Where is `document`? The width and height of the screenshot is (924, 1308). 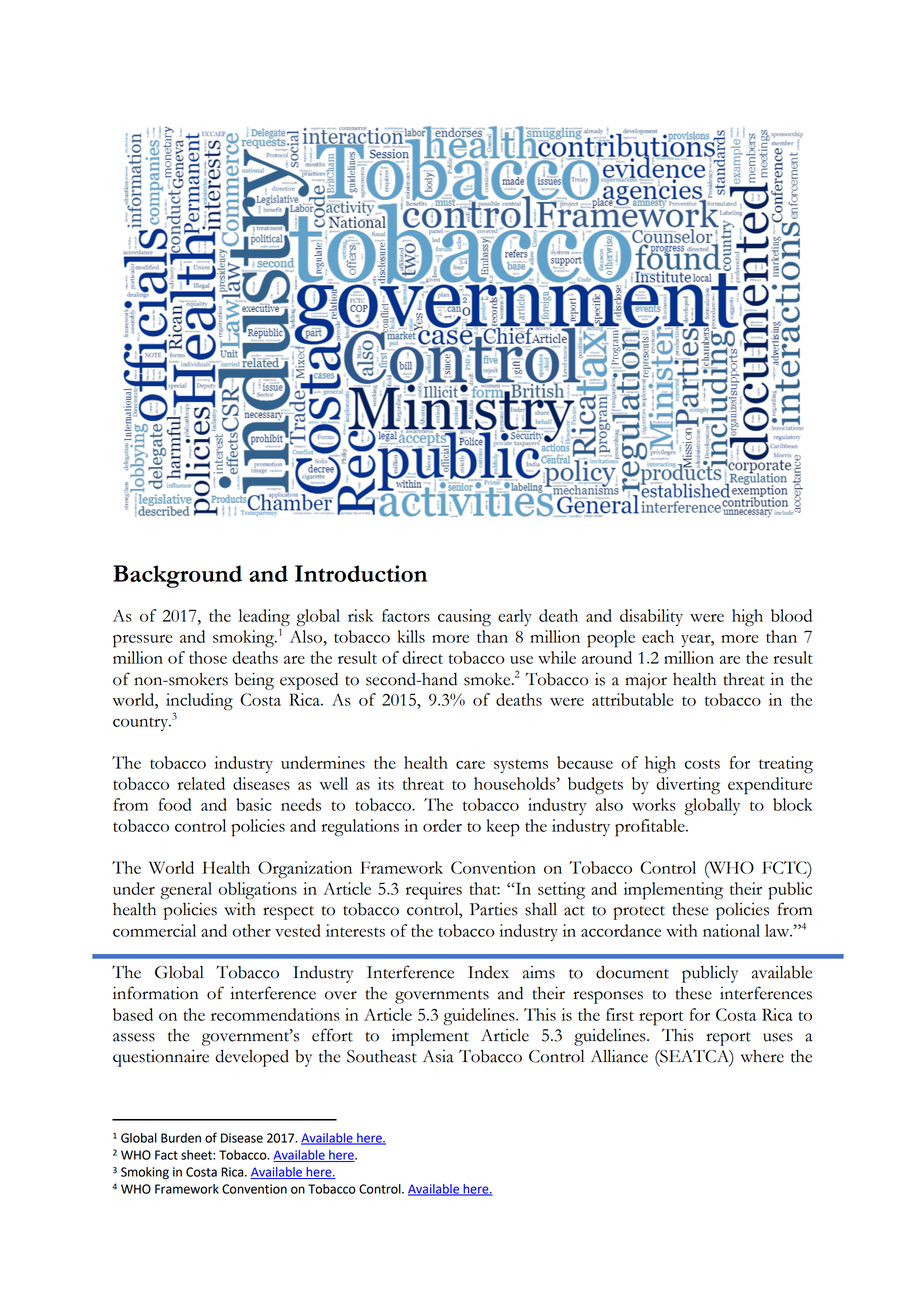 document is located at coordinates (632, 972).
